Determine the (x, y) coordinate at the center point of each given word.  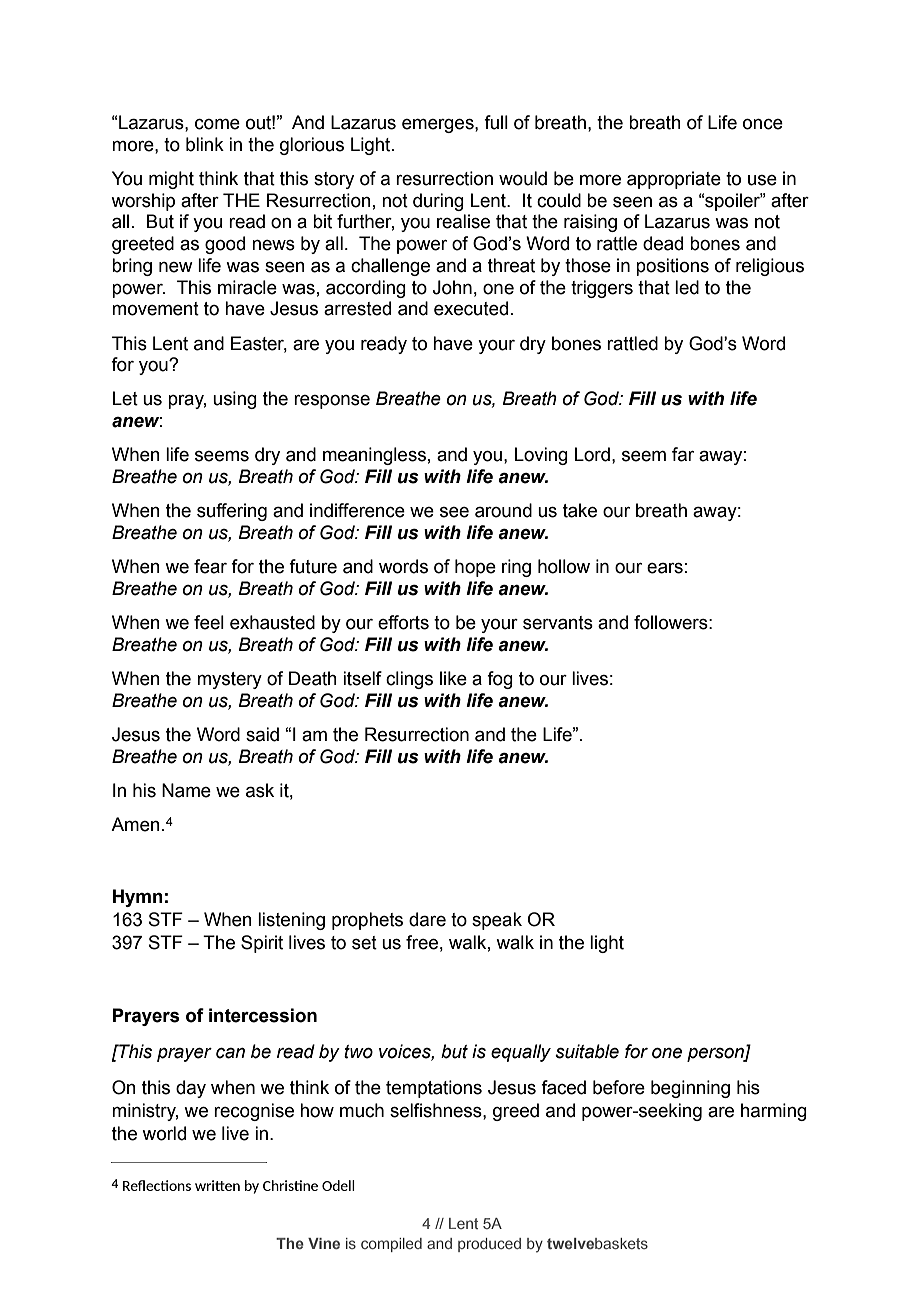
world (164, 1133)
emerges (439, 126)
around (503, 510)
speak (497, 921)
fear (210, 566)
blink (205, 144)
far (683, 454)
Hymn (138, 898)
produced (489, 1245)
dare (427, 919)
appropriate (674, 180)
